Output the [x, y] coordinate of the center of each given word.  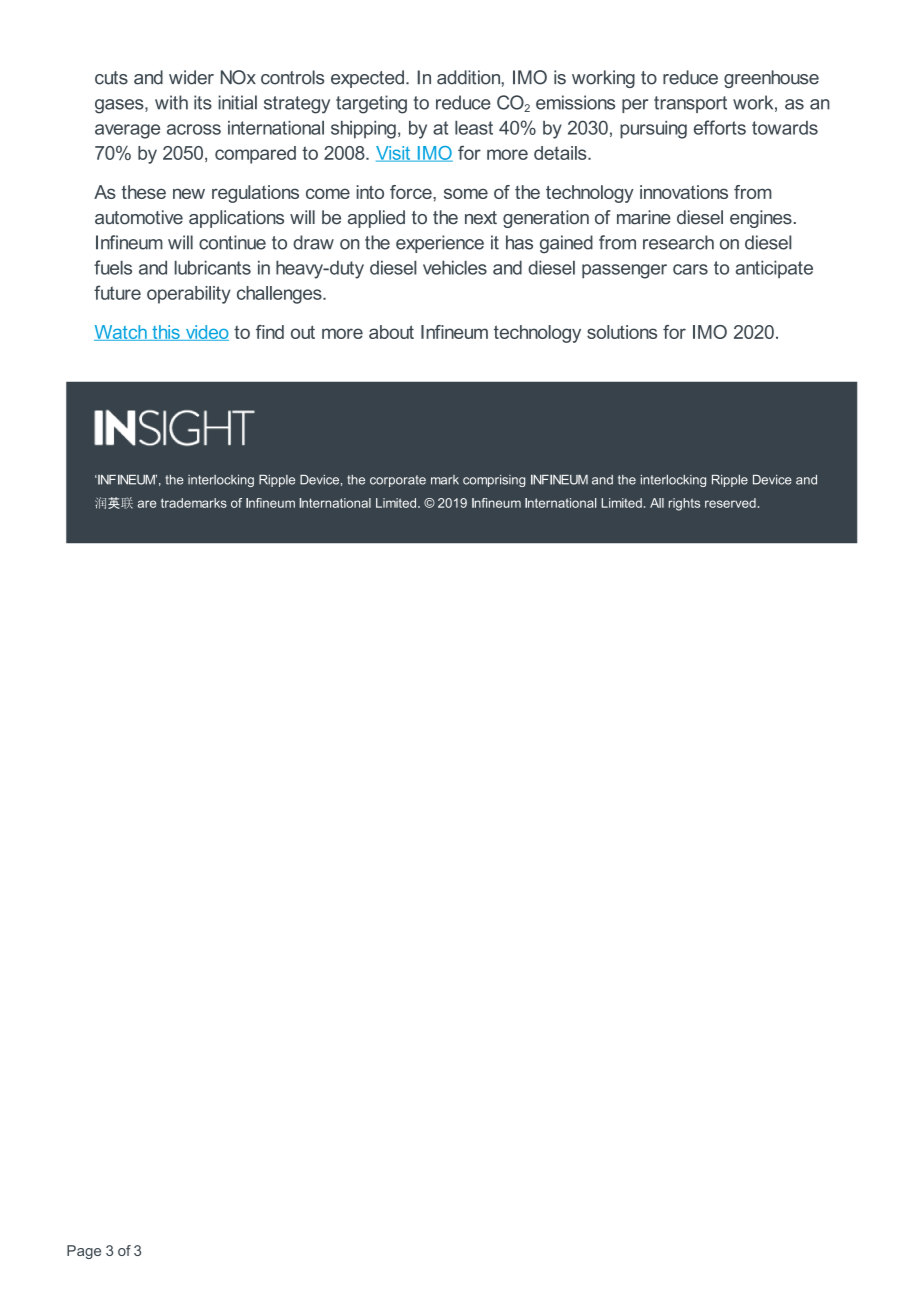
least [474, 128]
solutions [622, 332]
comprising [494, 481]
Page [84, 1252]
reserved [730, 503]
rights [684, 504]
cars [690, 269]
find [270, 332]
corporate [398, 481]
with [171, 102]
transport [690, 104]
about [391, 332]
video [206, 333]
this [166, 333]
